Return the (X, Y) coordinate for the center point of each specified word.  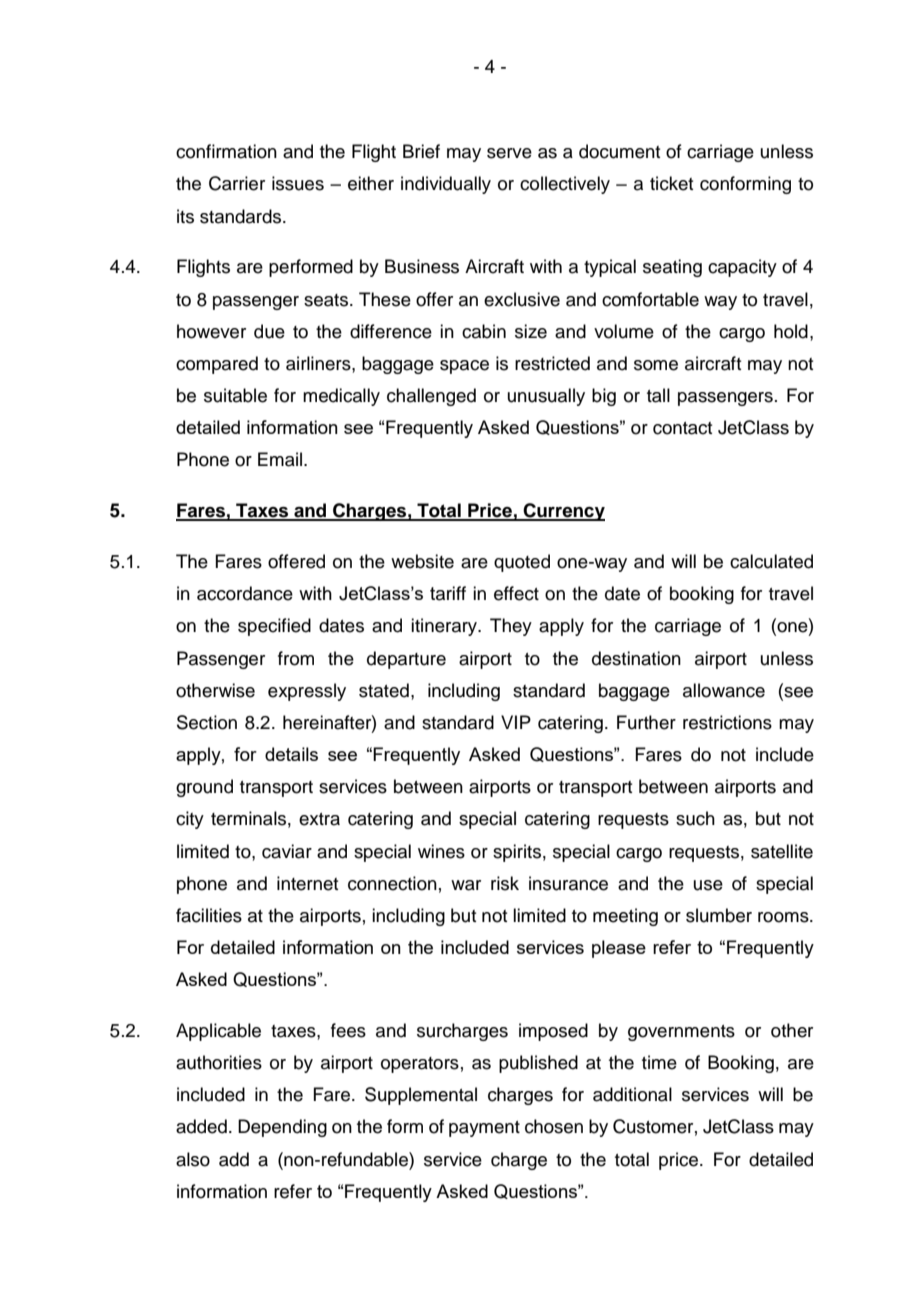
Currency (563, 512)
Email (281, 459)
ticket (671, 183)
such (695, 818)
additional (632, 1094)
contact (682, 428)
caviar (287, 851)
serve (509, 153)
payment (484, 1129)
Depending (282, 1128)
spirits (517, 853)
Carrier (237, 183)
